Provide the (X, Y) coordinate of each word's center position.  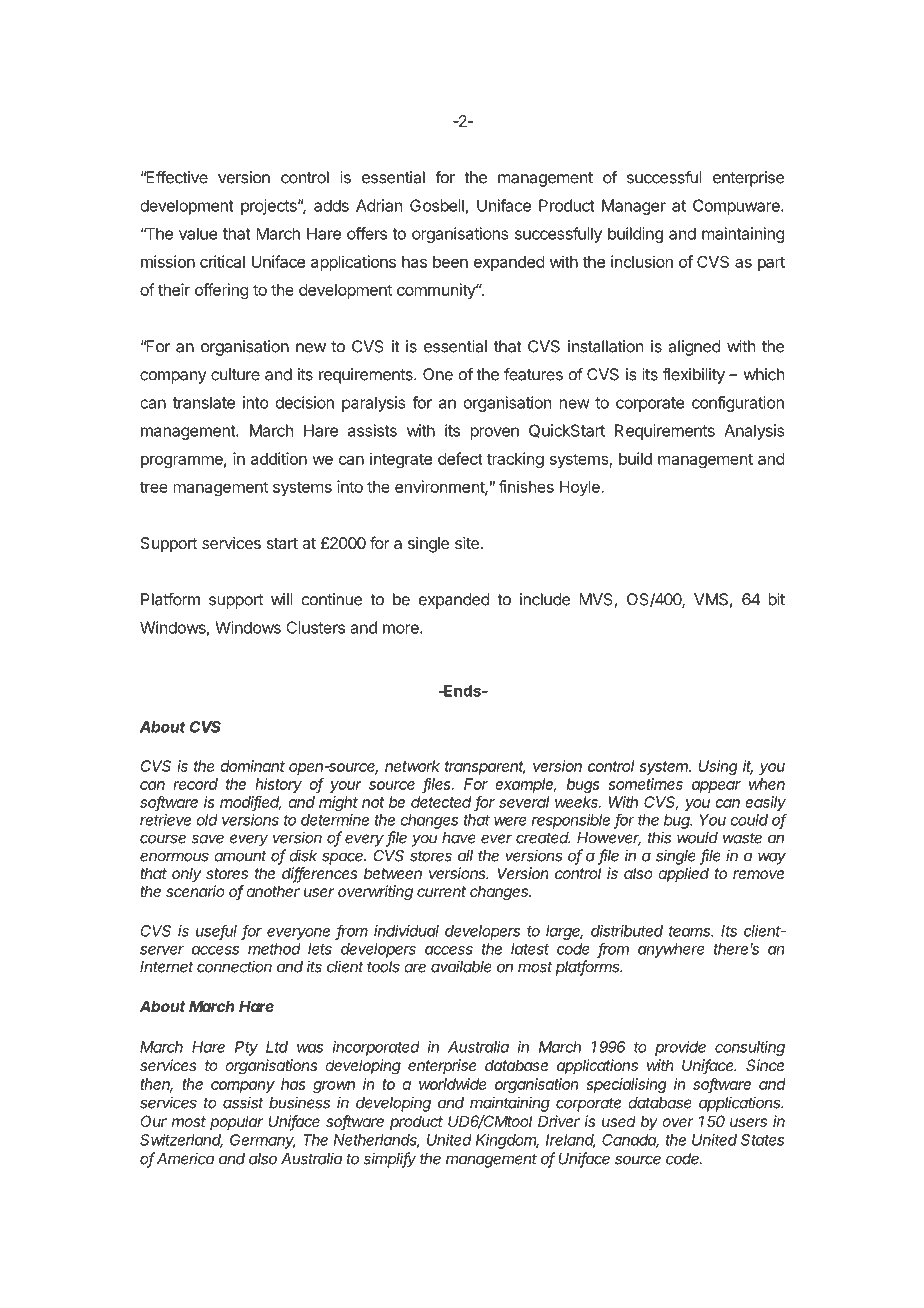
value (198, 234)
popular (236, 1122)
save (208, 839)
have (459, 838)
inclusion (642, 261)
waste (742, 838)
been (450, 262)
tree (154, 487)
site (467, 543)
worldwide (453, 1084)
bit (776, 599)
